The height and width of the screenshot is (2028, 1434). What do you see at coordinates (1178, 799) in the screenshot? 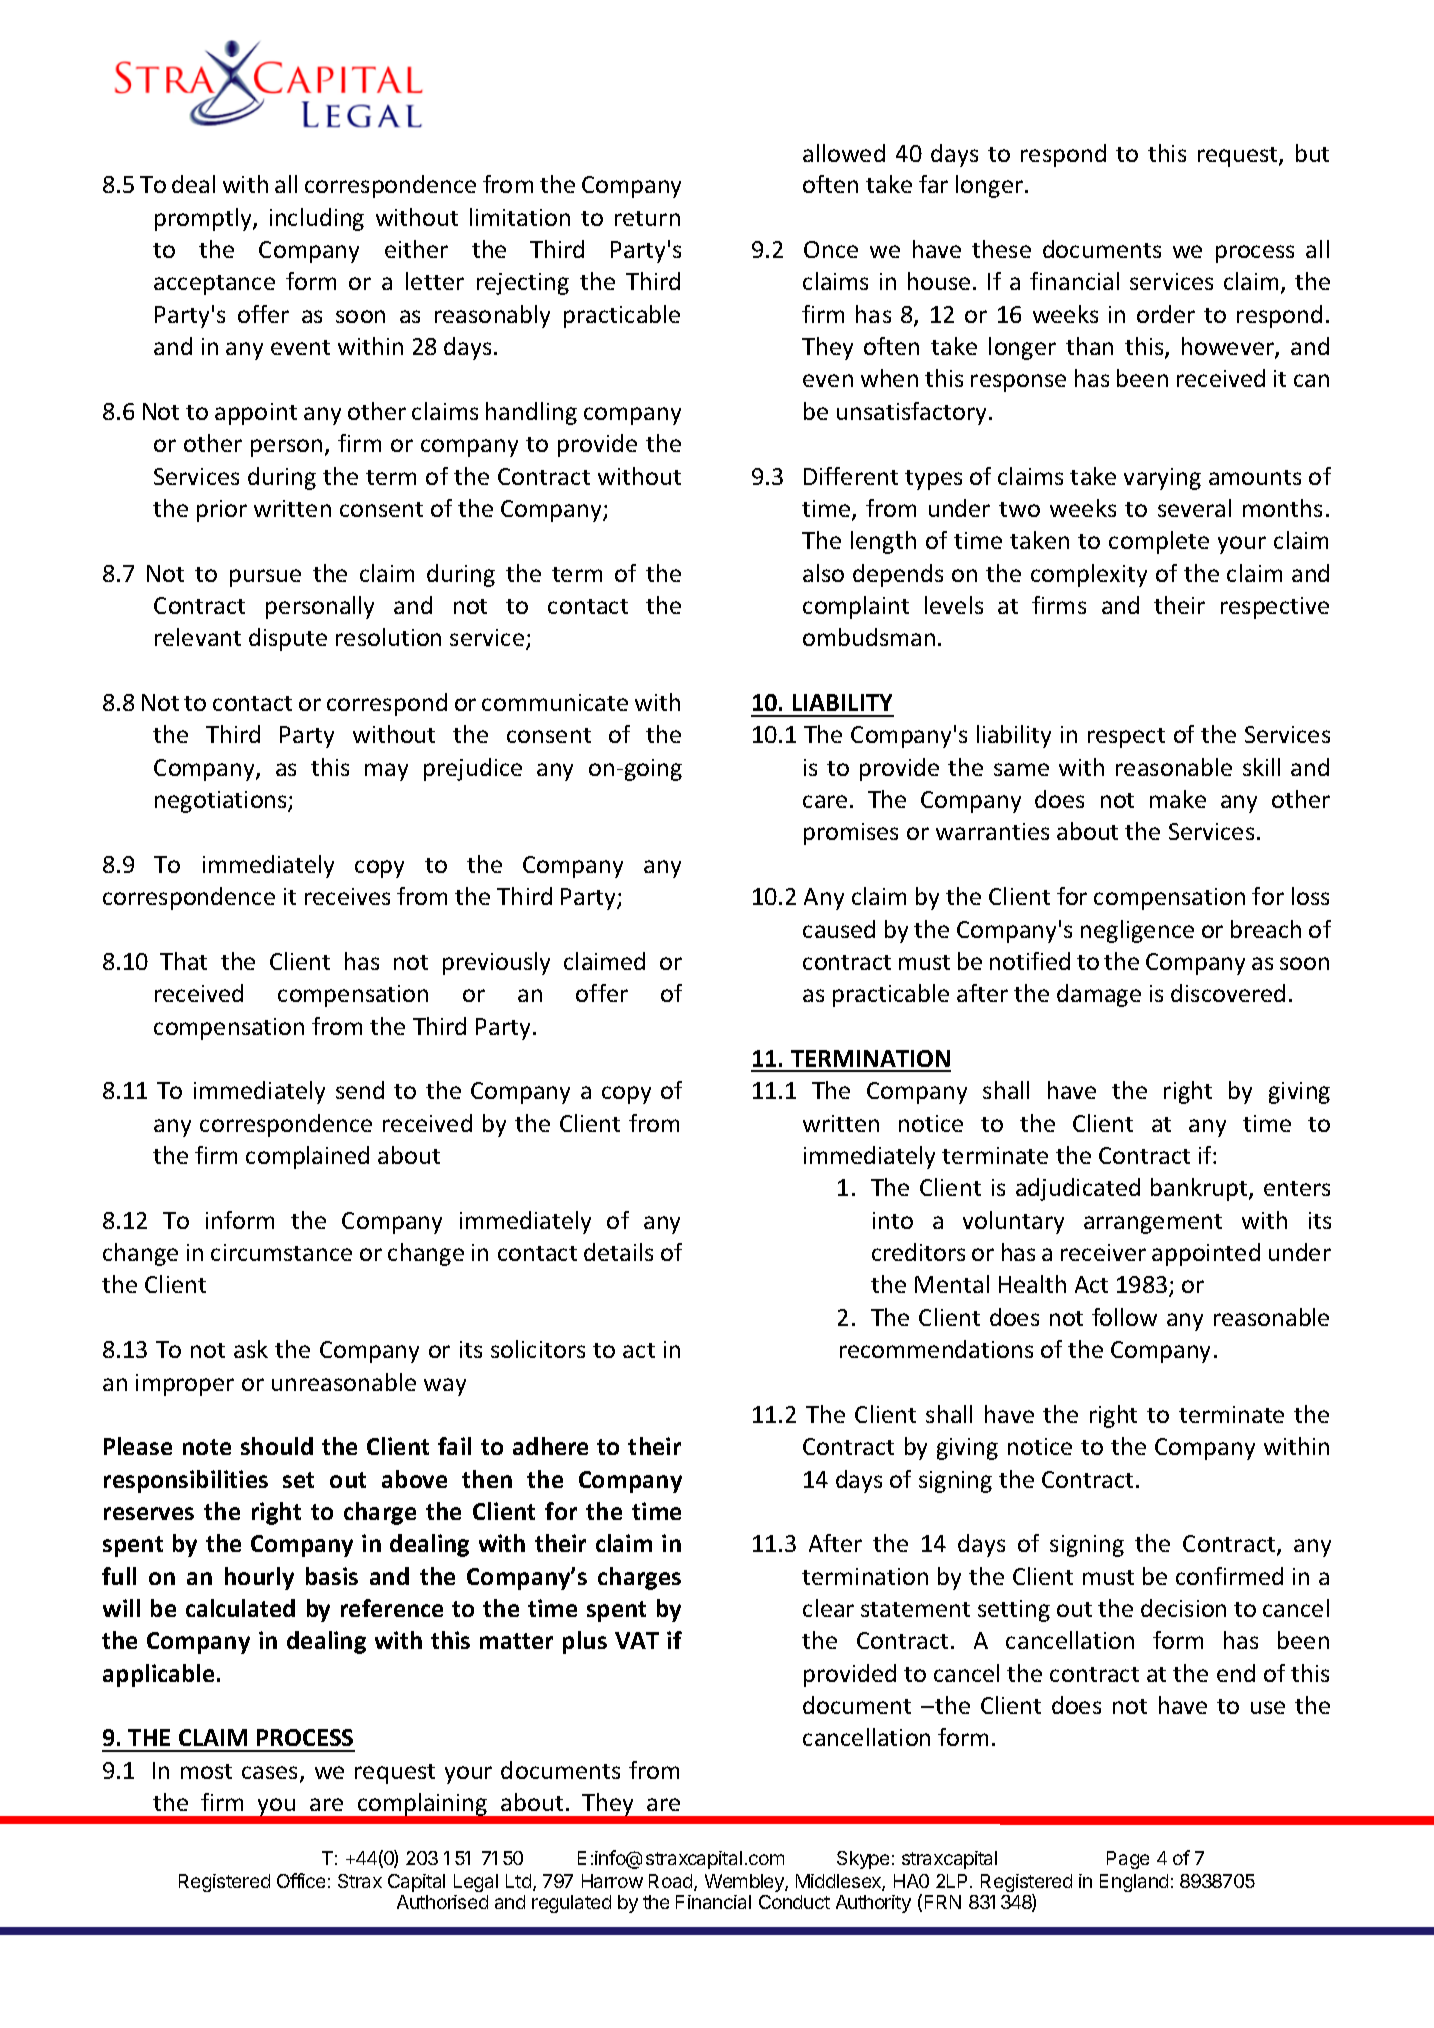
I see `make` at bounding box center [1178, 799].
